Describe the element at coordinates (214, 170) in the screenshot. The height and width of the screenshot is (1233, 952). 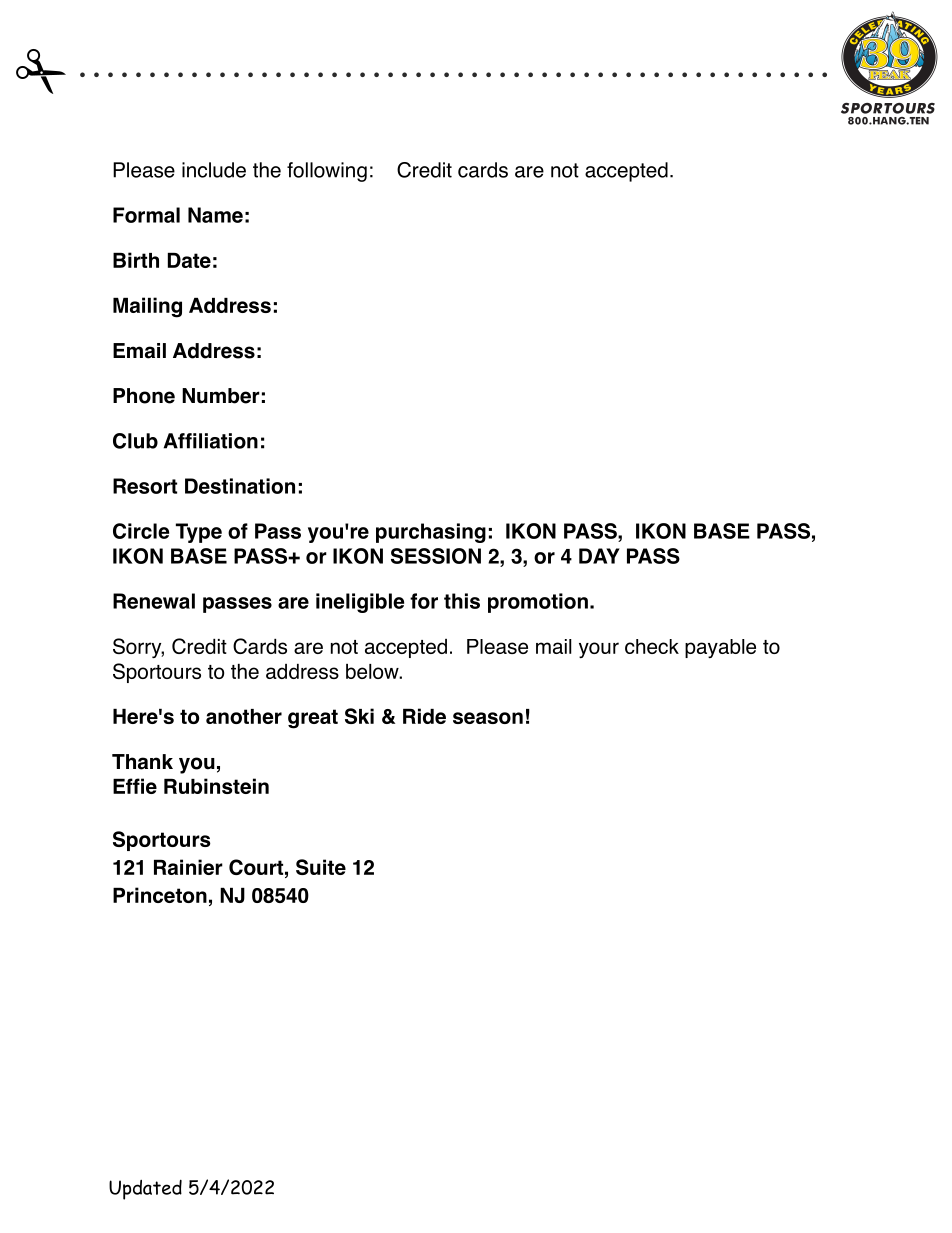
I see `include` at that location.
